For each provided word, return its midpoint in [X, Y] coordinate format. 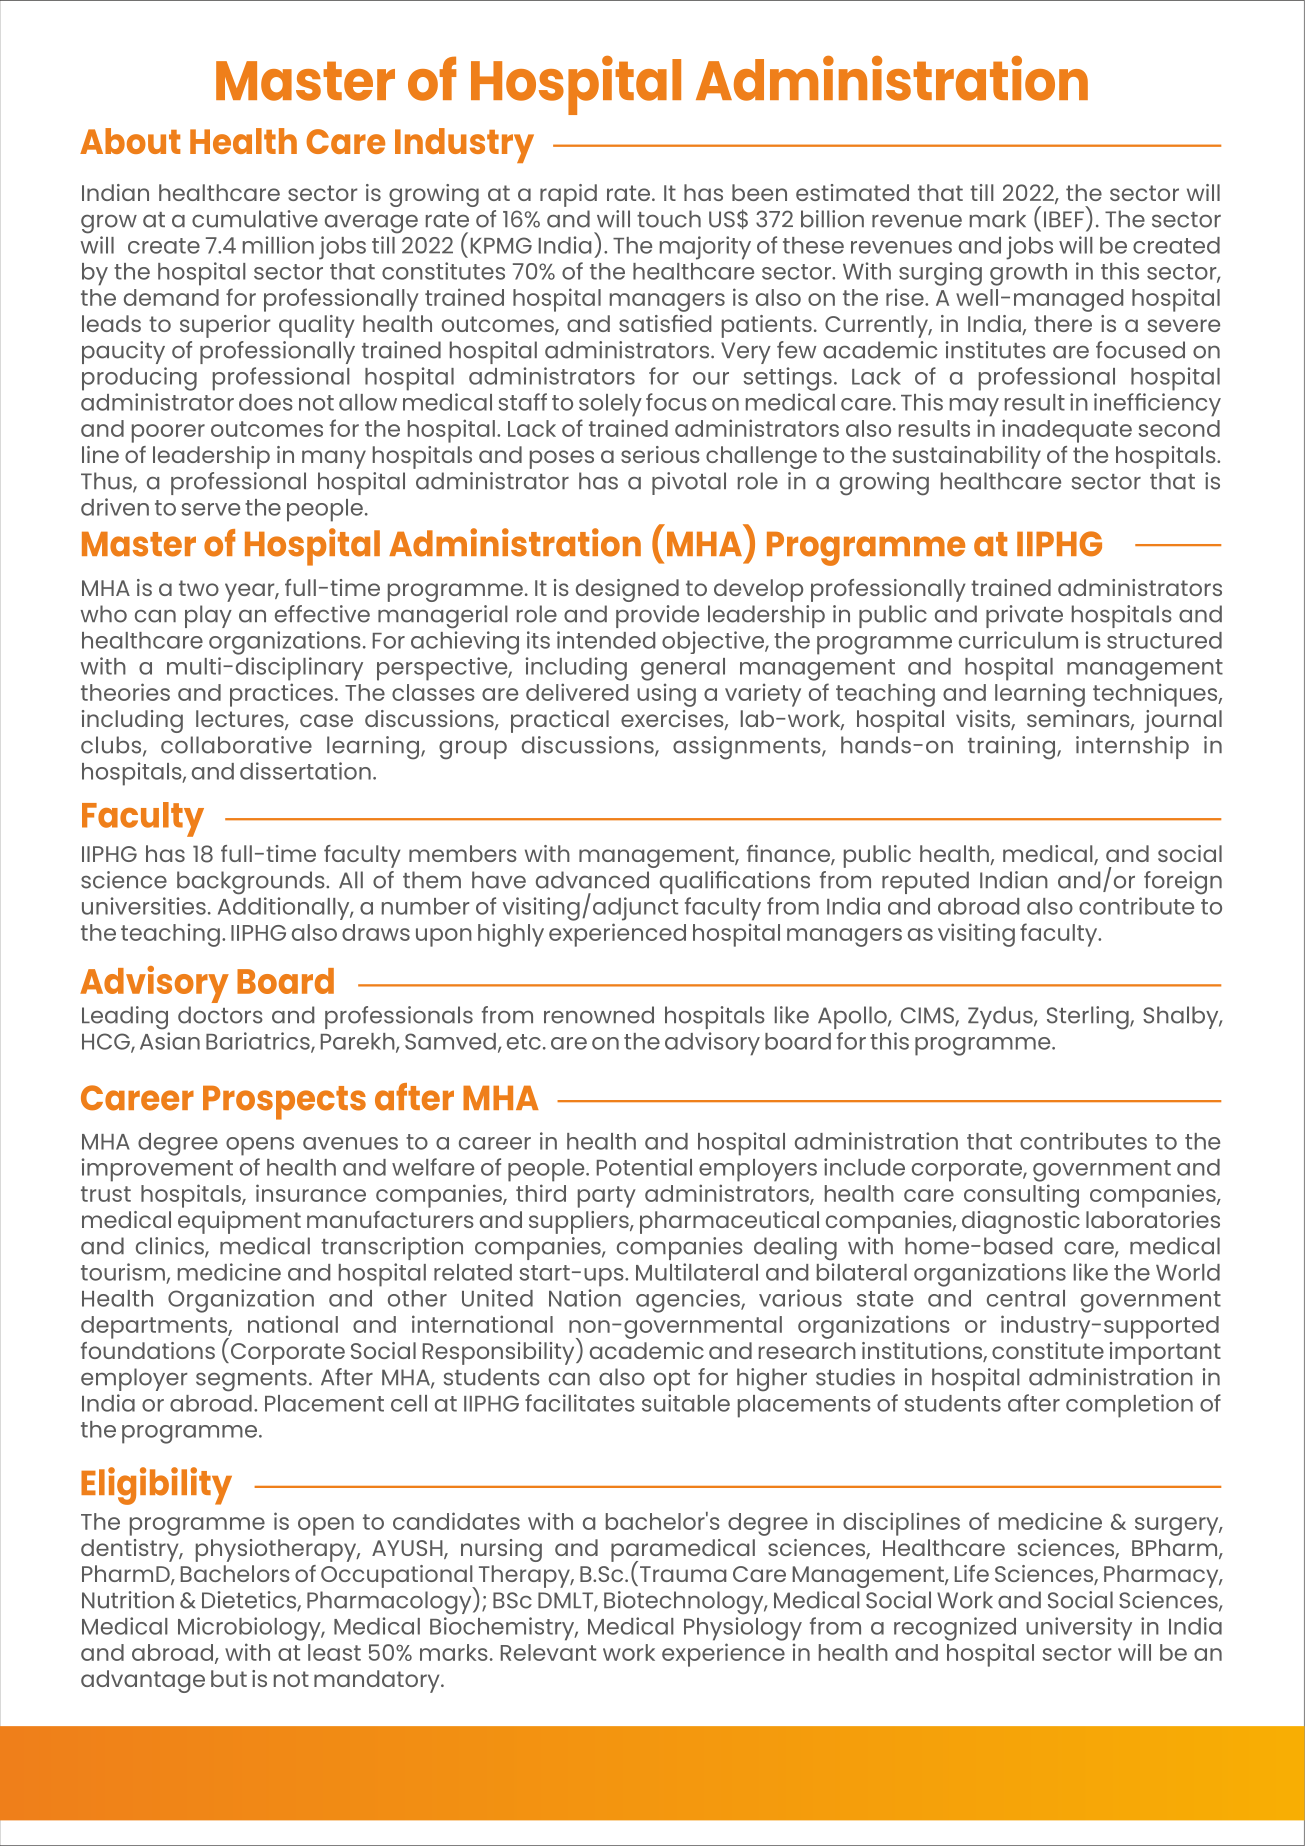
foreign [1183, 883]
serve [210, 509]
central [1026, 1298]
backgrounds [252, 883]
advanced [592, 880]
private [1024, 616]
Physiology [743, 1629]
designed [627, 590]
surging [940, 274]
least [334, 1652]
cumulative [255, 219]
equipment [239, 1222]
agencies [689, 1301]
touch [669, 219]
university [1079, 1629]
